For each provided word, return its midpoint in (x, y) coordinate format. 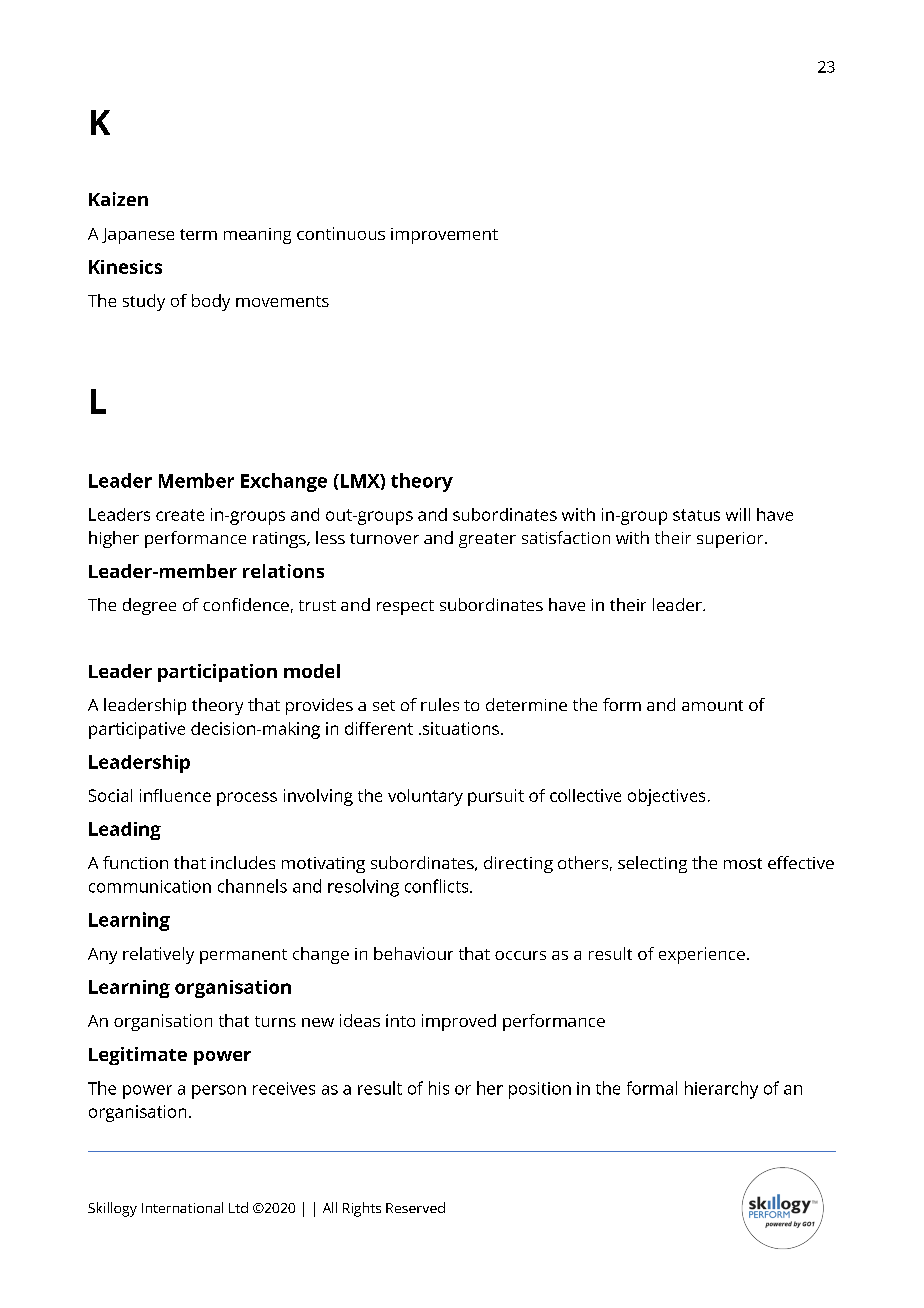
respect (405, 607)
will (738, 514)
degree (149, 606)
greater (487, 540)
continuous (341, 233)
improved (459, 1022)
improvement (444, 236)
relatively (158, 955)
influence (175, 795)
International (182, 1207)
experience (702, 955)
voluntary (425, 797)
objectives (666, 797)
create (180, 515)
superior (731, 540)
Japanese (138, 236)
